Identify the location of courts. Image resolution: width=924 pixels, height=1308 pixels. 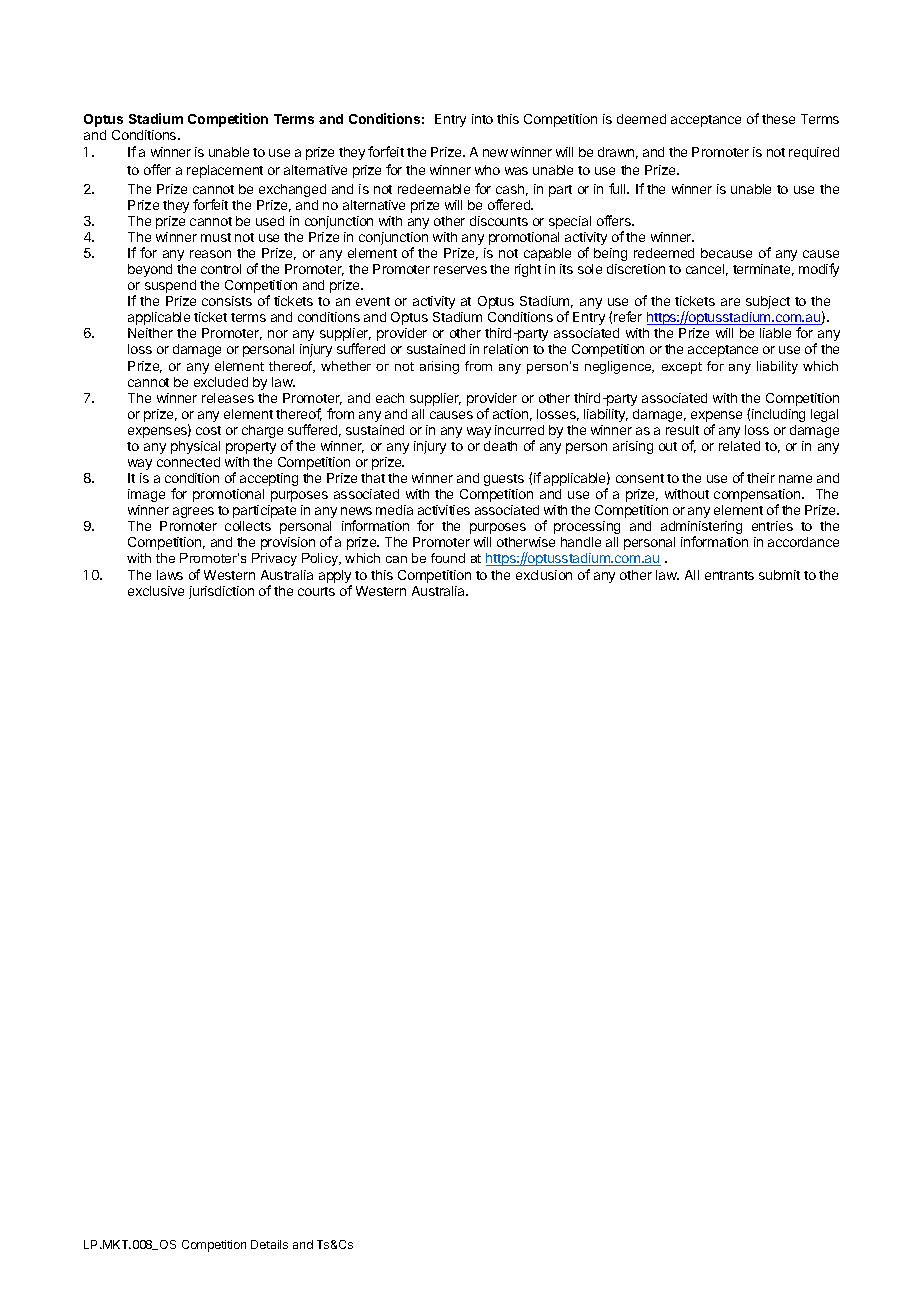
(316, 591).
